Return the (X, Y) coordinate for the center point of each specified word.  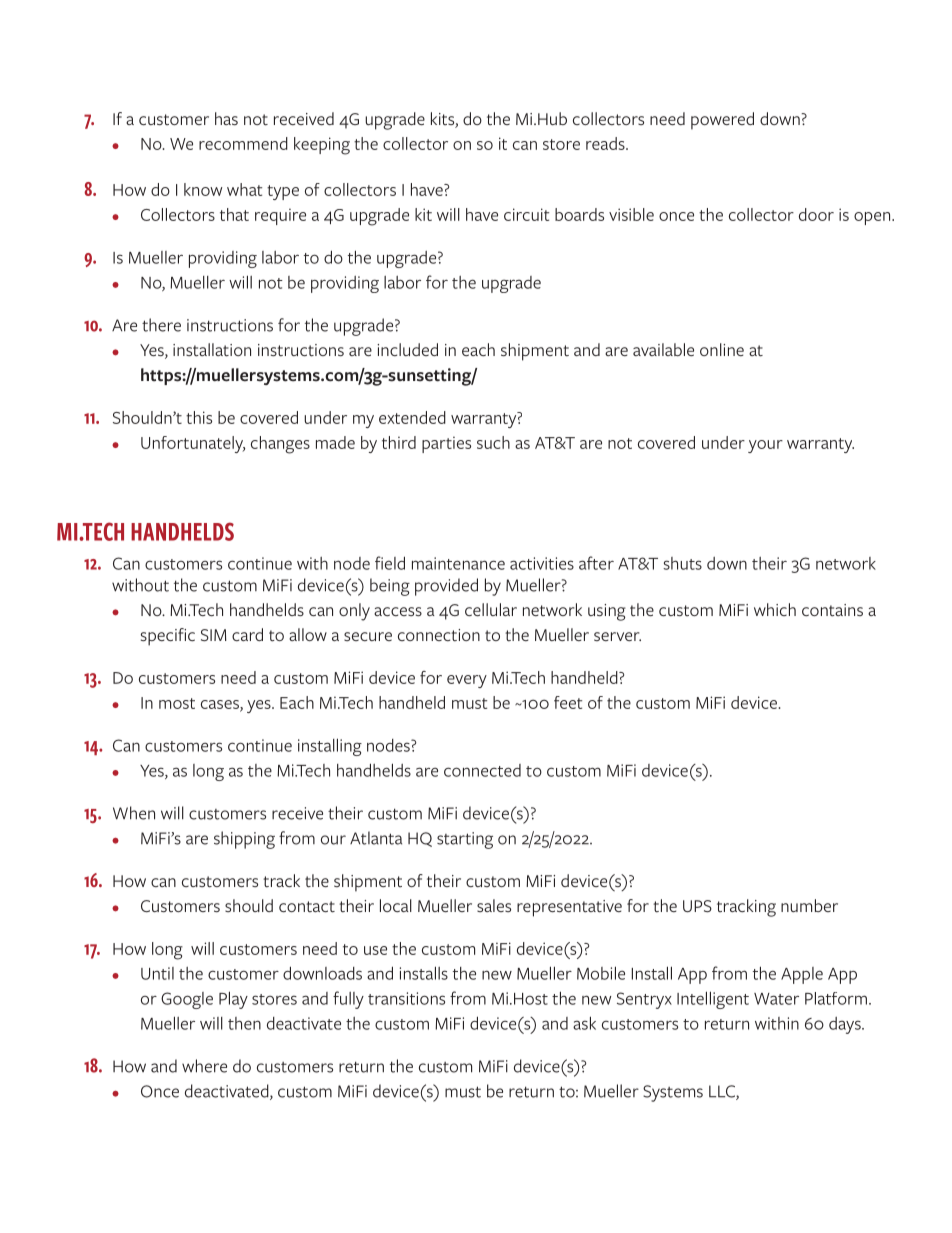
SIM (214, 635)
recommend (243, 143)
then (244, 1023)
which (775, 609)
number (809, 905)
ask (584, 1023)
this (199, 417)
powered (722, 121)
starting (465, 840)
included (407, 349)
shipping (244, 840)
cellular (491, 609)
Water (776, 999)
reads (606, 143)
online (722, 349)
